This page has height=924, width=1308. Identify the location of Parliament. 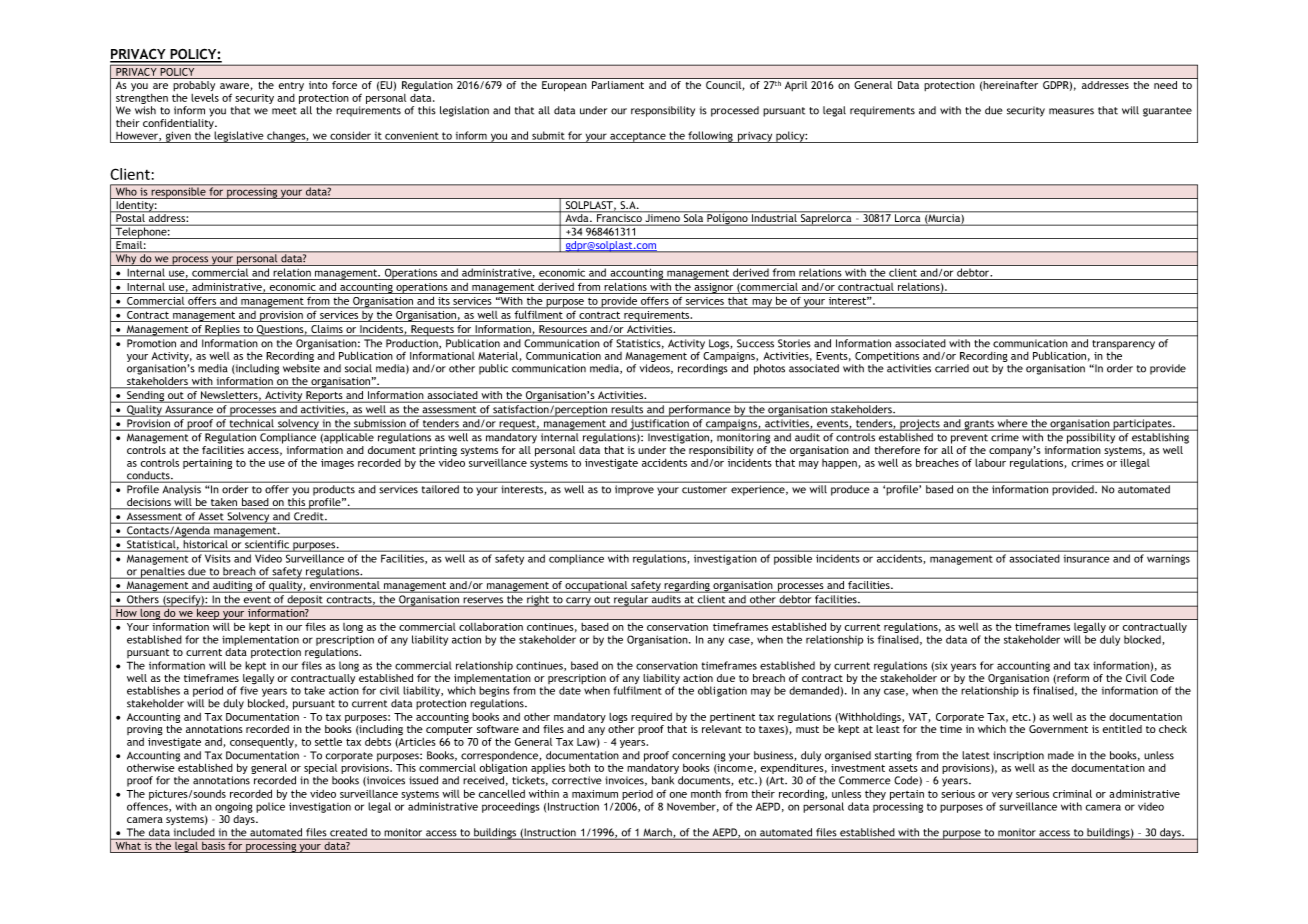
(618, 85).
